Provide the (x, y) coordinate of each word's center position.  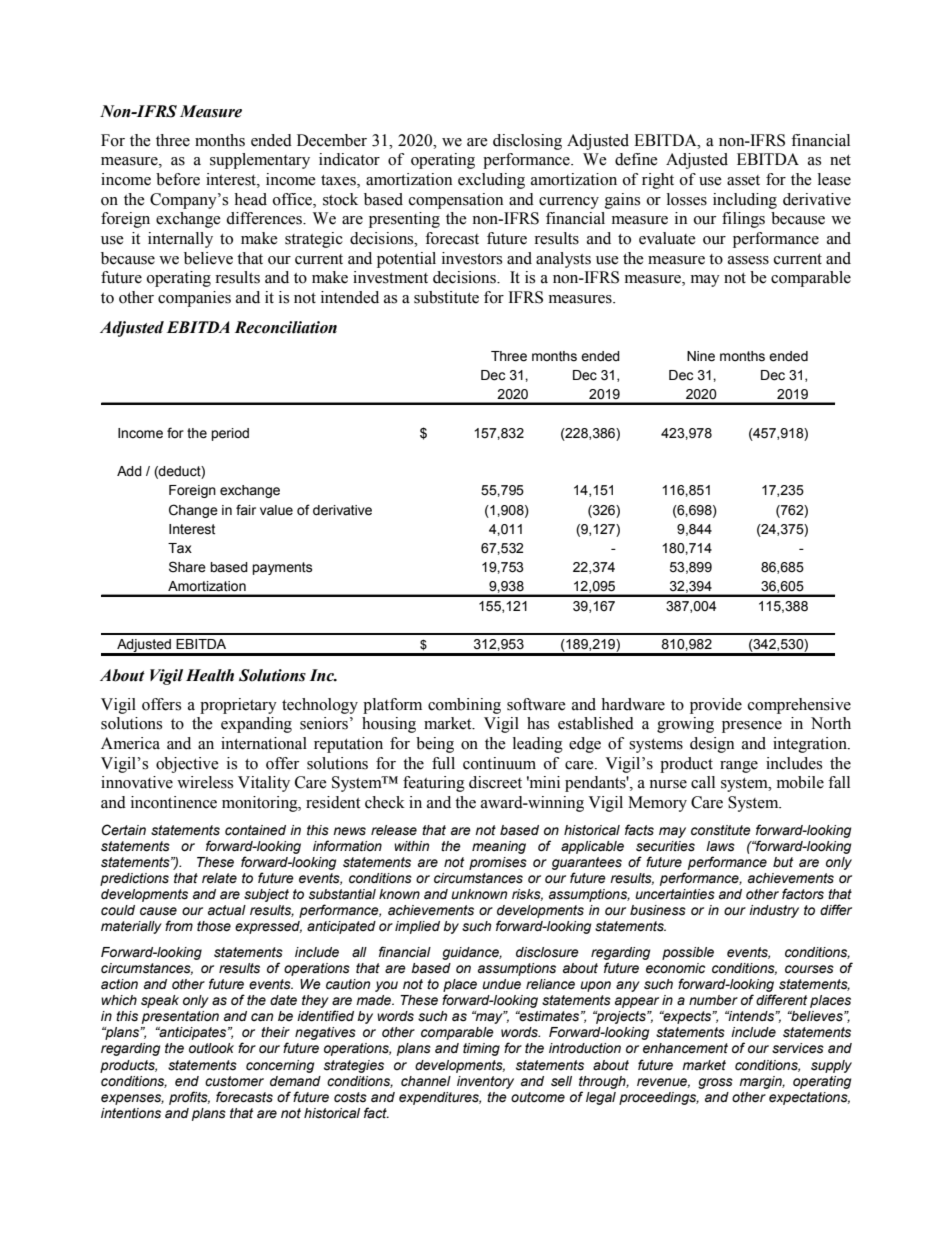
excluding (491, 181)
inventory (485, 1082)
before (178, 179)
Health (210, 675)
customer (234, 1081)
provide (716, 706)
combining (464, 706)
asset (743, 180)
